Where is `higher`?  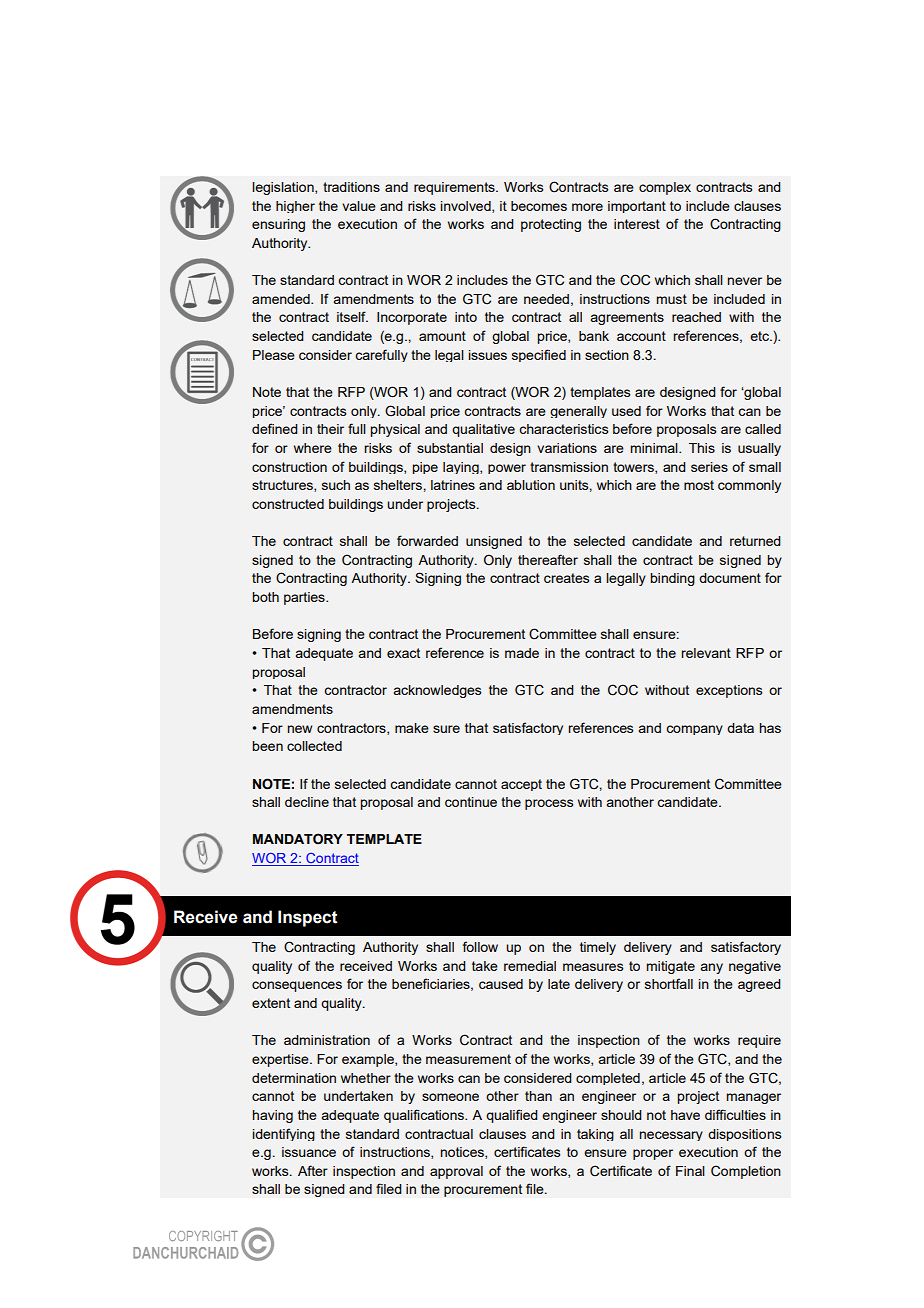 higher is located at coordinates (295, 207).
